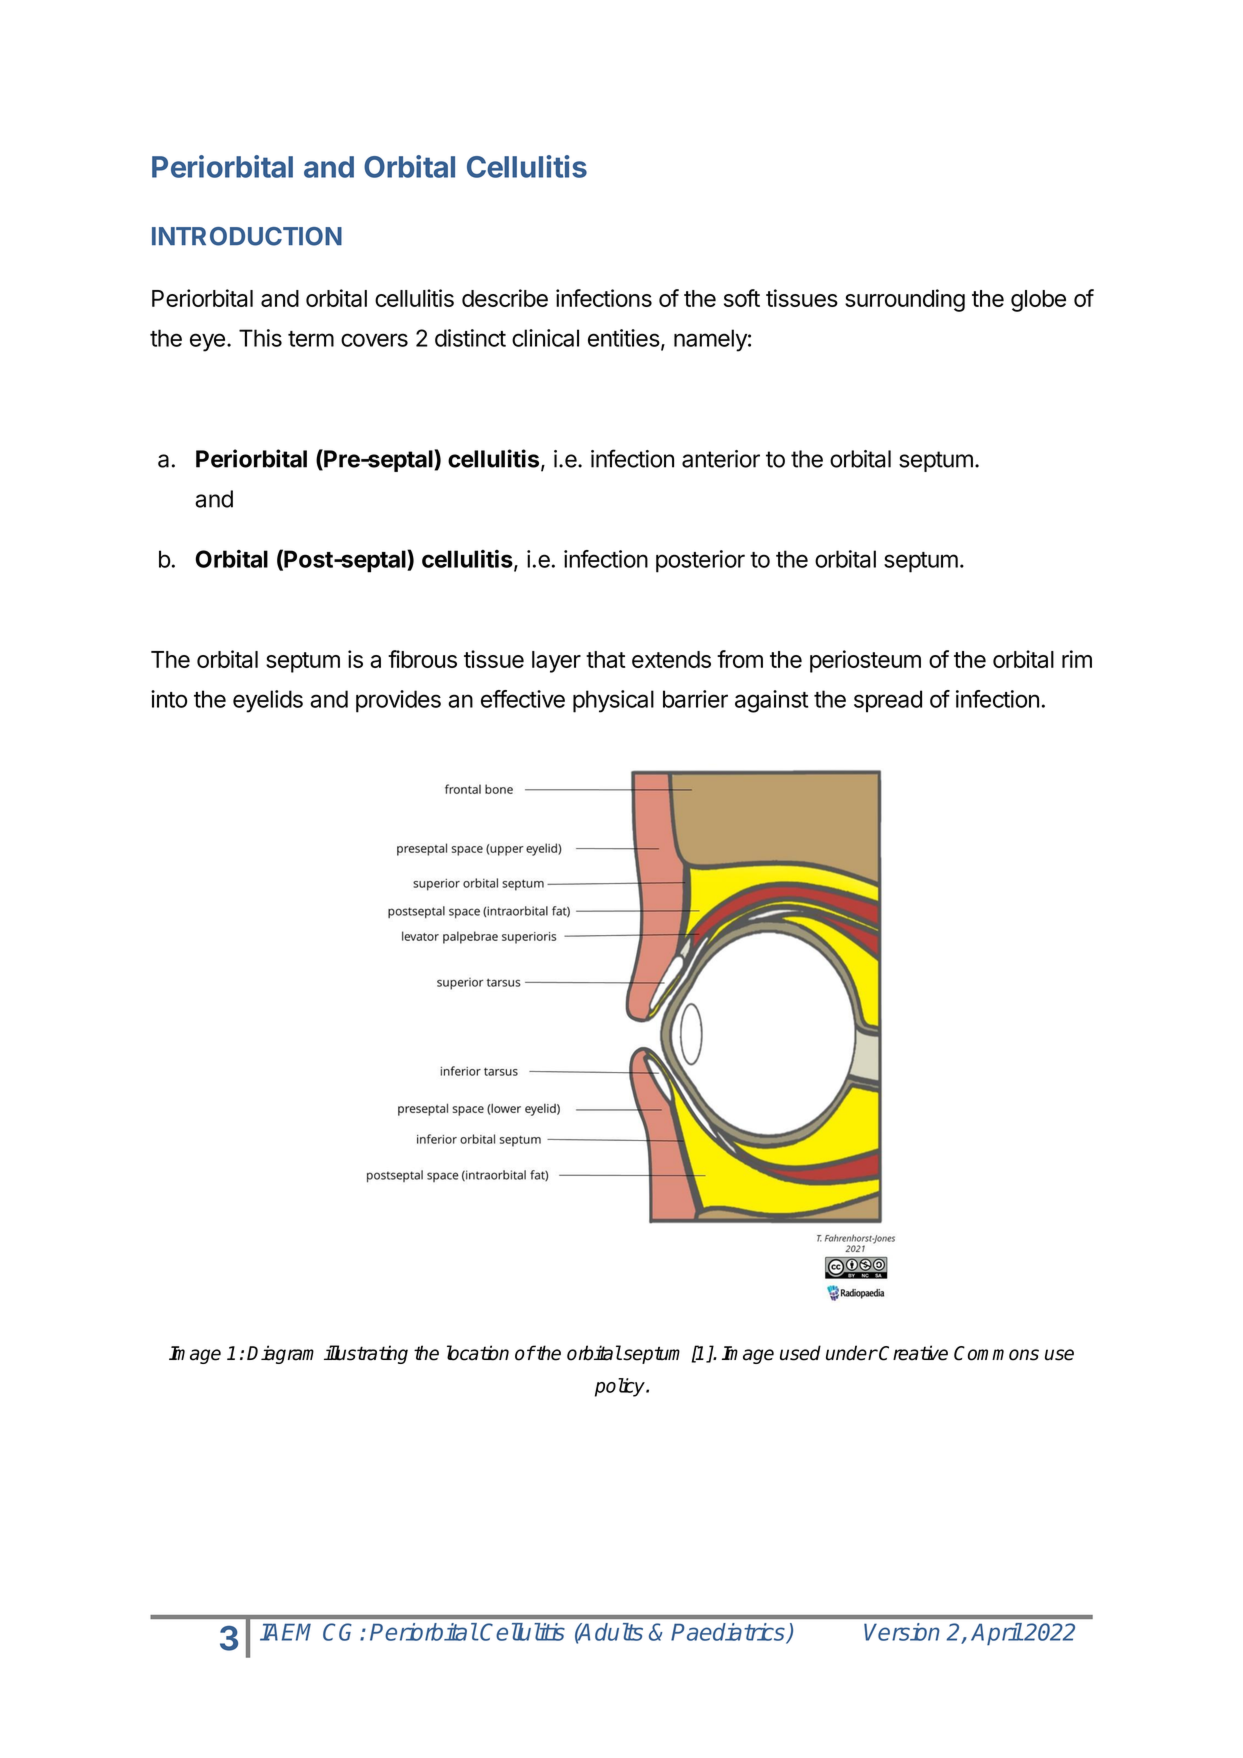 The height and width of the screenshot is (1758, 1243). I want to click on policy, so click(621, 1387).
